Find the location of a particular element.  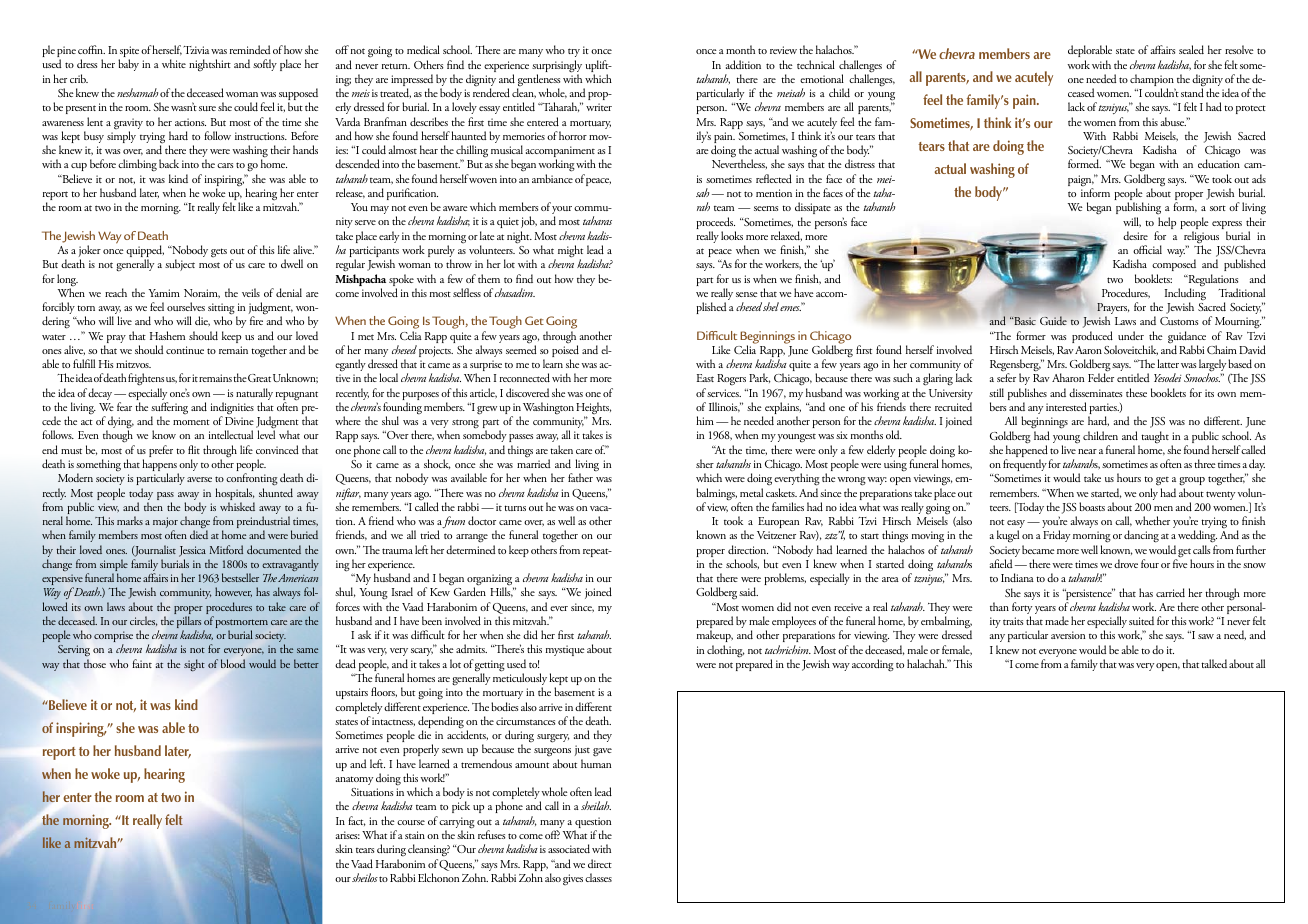

white is located at coordinates (174, 63).
